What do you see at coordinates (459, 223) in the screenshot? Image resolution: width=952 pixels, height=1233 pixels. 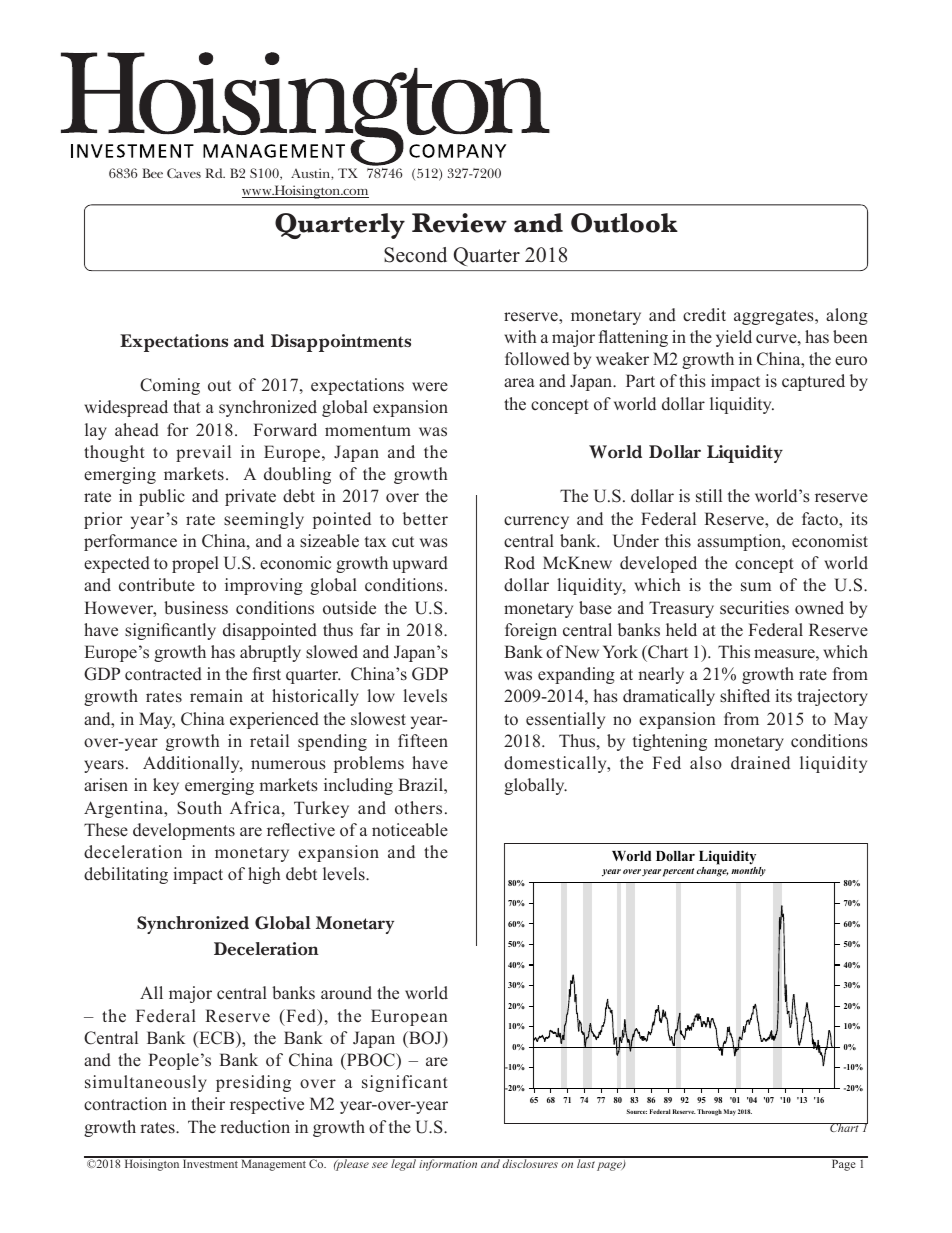 I see `Review` at bounding box center [459, 223].
